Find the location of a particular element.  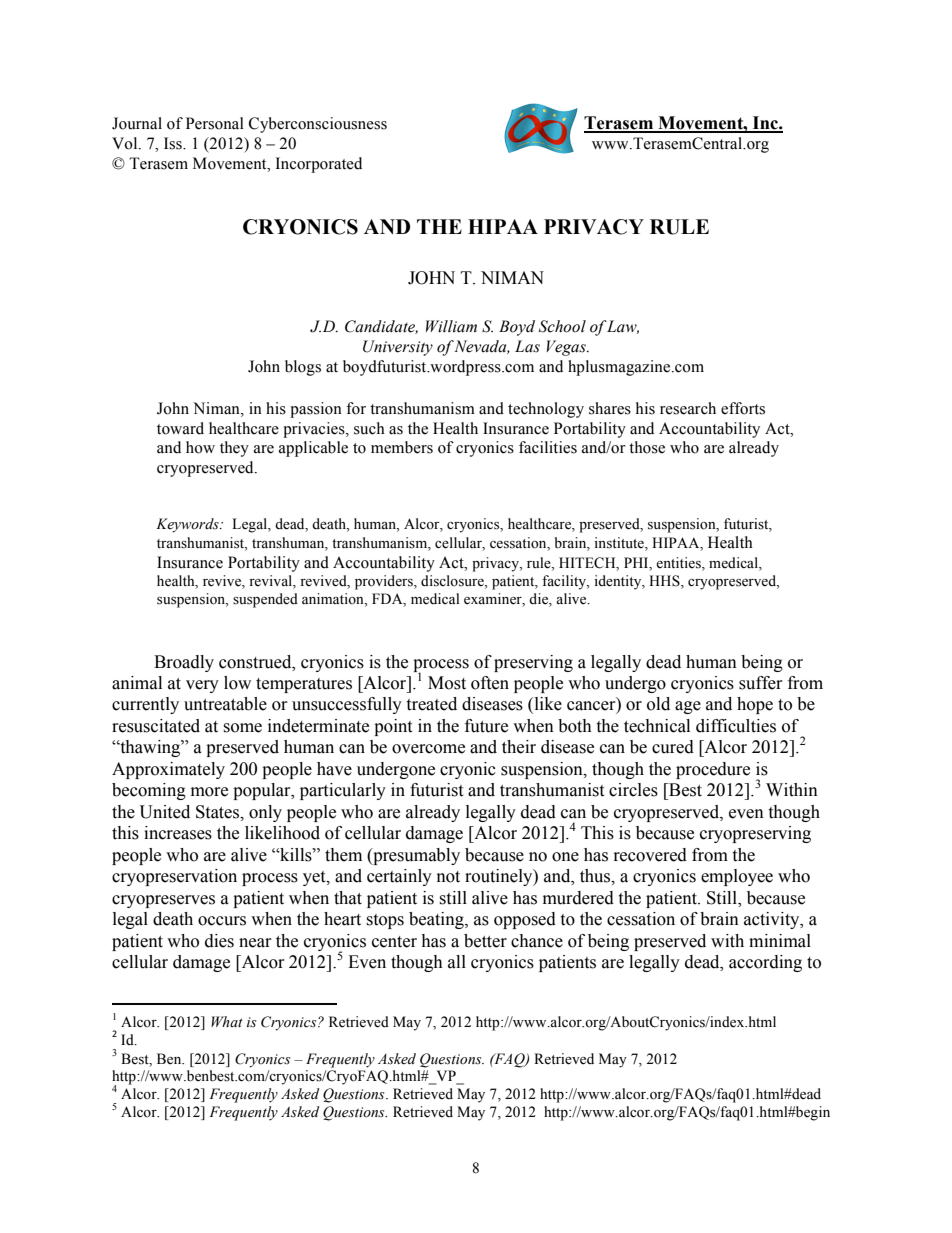

better is located at coordinates (485, 941).
